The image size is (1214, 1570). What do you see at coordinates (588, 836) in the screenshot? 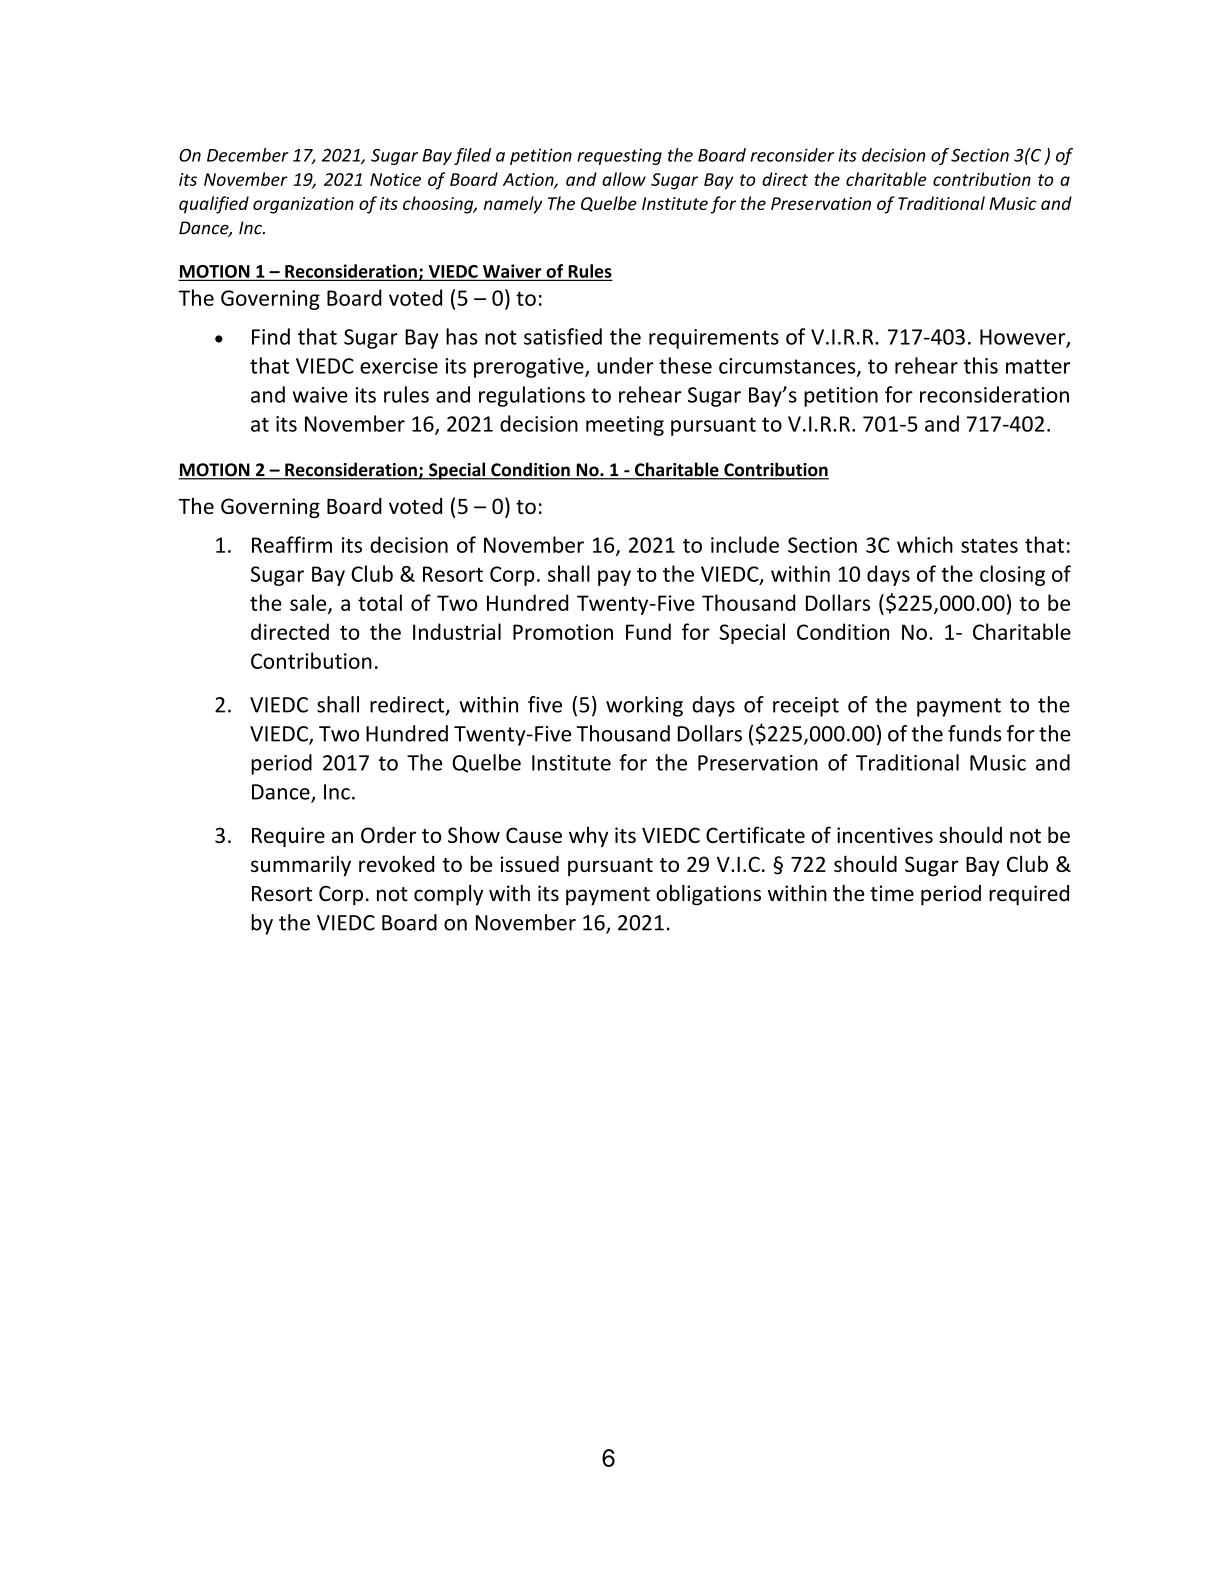
I see `why` at bounding box center [588, 836].
